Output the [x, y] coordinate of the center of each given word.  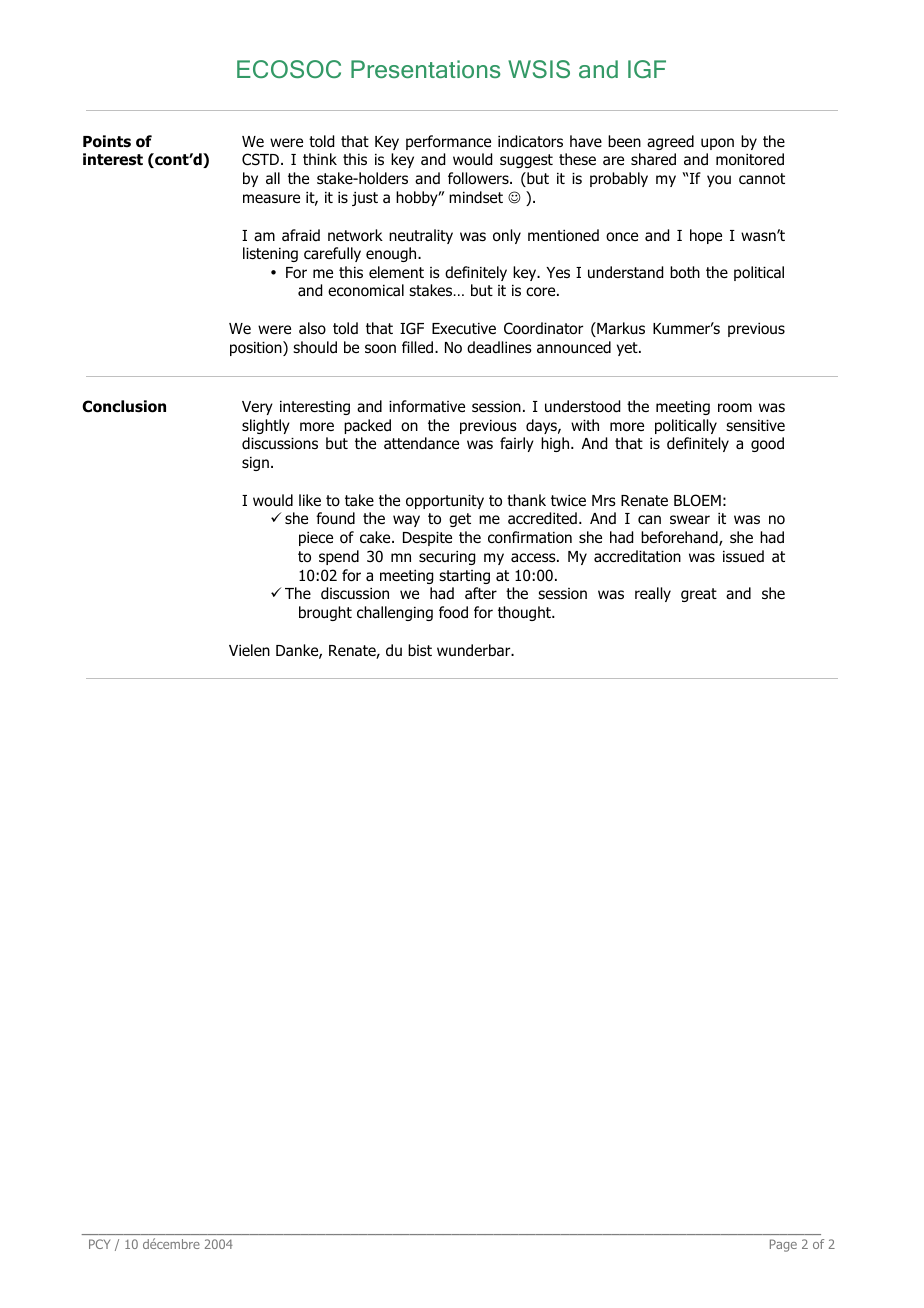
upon [717, 144]
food [453, 612]
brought [325, 613]
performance [448, 142]
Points [107, 141]
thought [526, 613]
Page [783, 1245]
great [699, 595]
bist [420, 650]
